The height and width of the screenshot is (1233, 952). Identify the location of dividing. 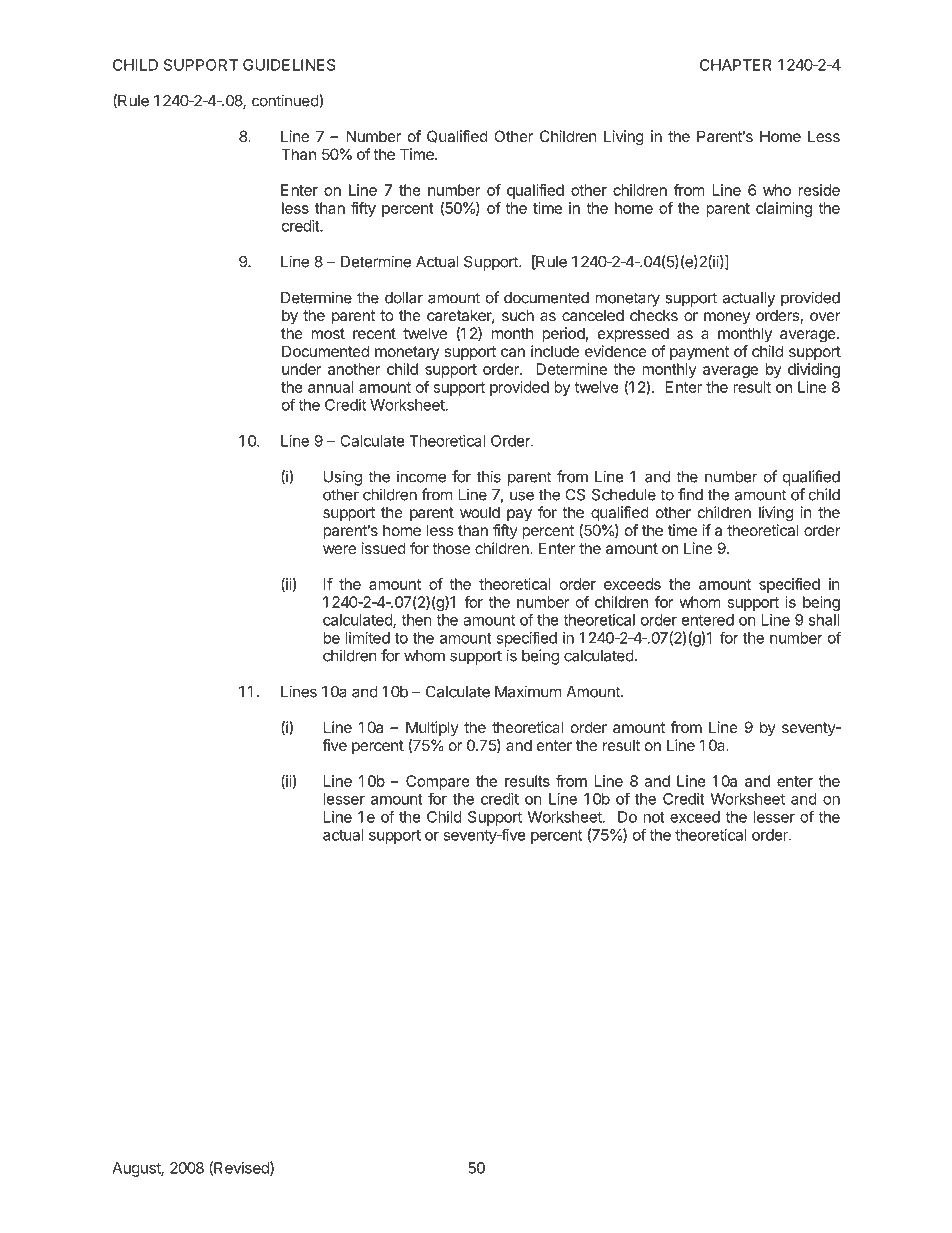
(814, 370).
